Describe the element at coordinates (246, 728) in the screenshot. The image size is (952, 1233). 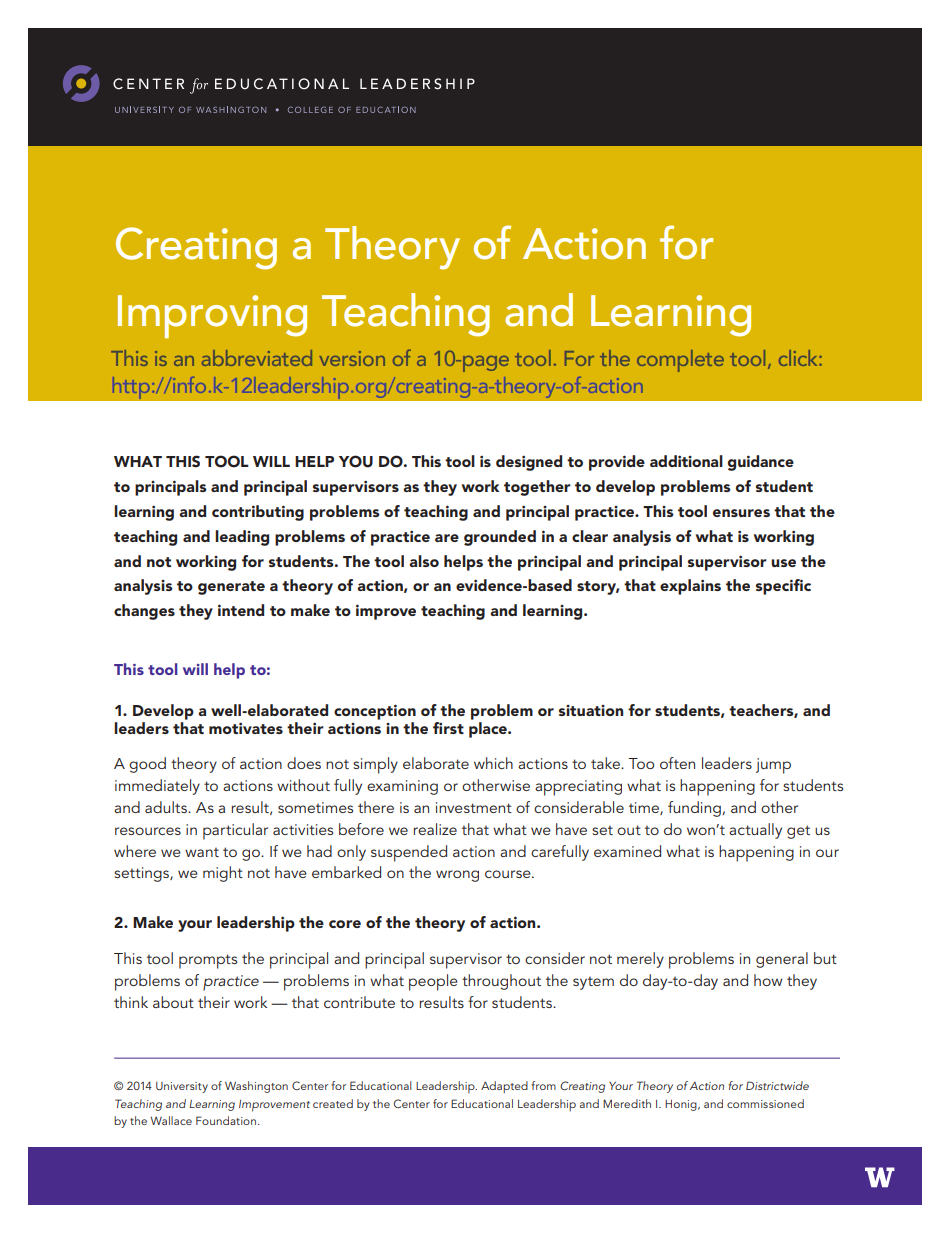
I see `motivates` at that location.
